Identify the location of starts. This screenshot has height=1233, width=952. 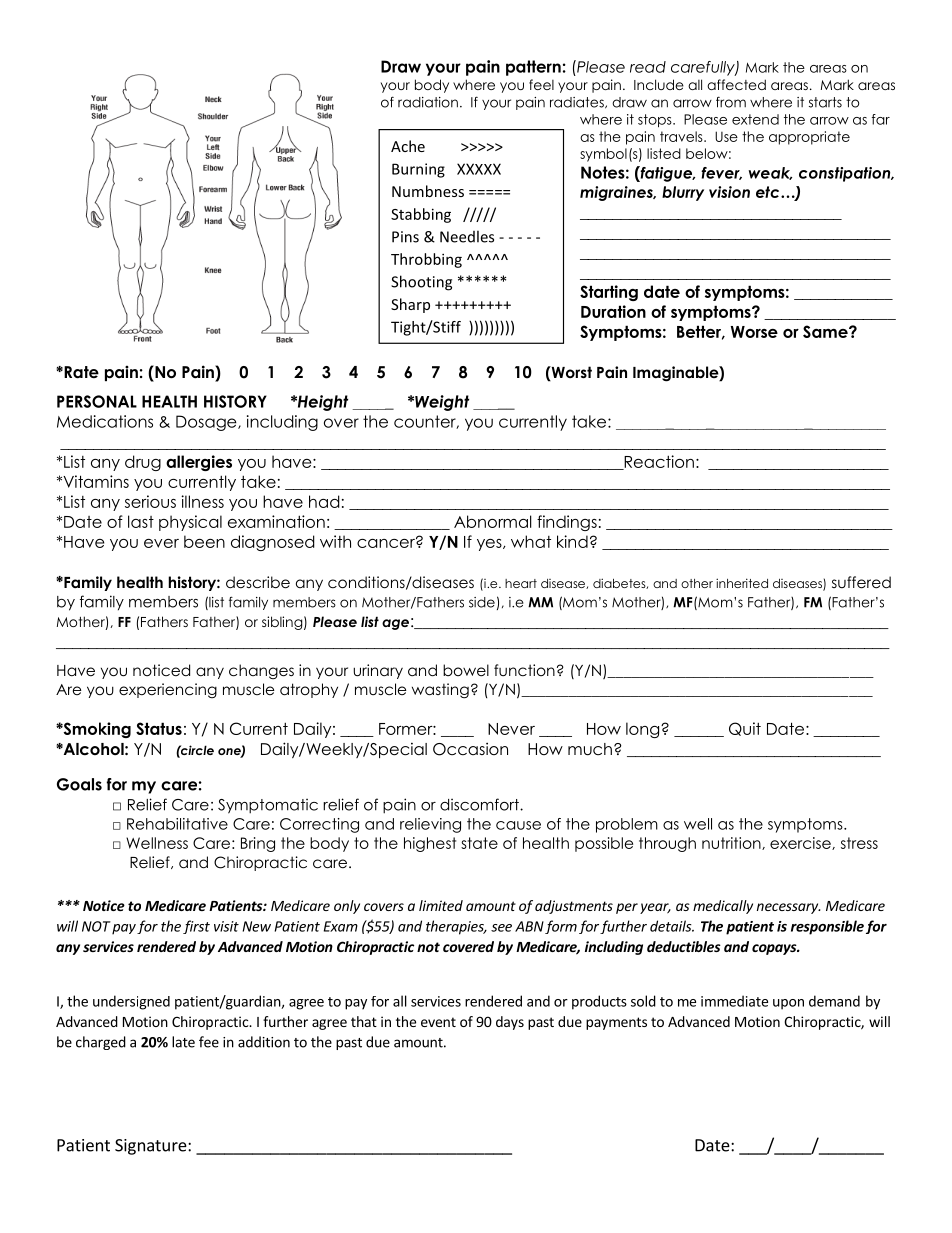
(825, 102).
